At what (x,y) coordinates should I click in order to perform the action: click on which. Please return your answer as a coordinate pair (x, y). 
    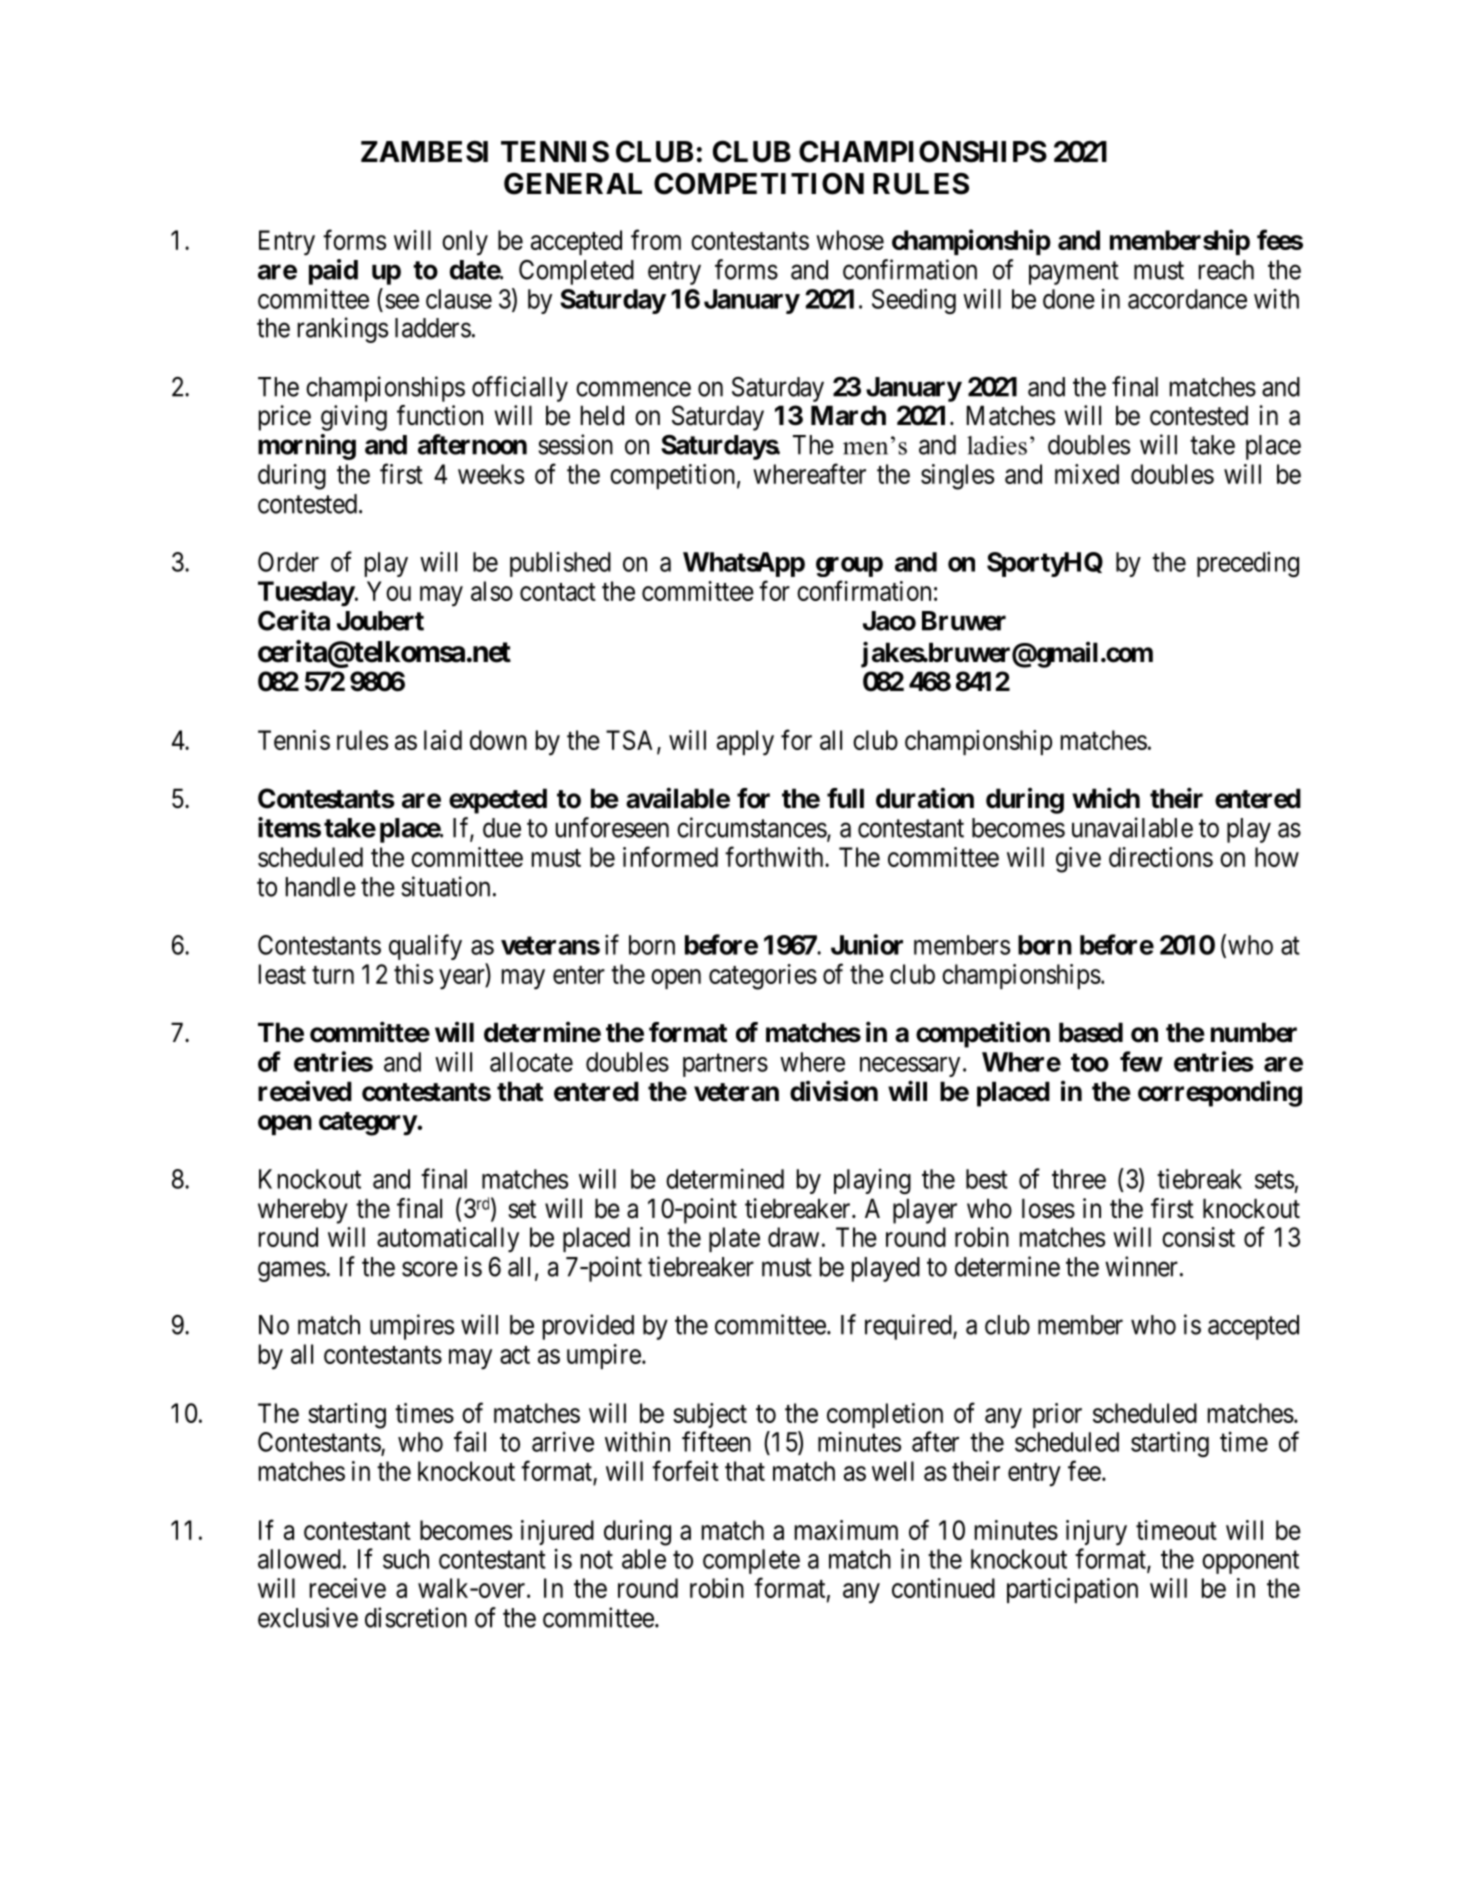
    Looking at the image, I should click on (1106, 798).
